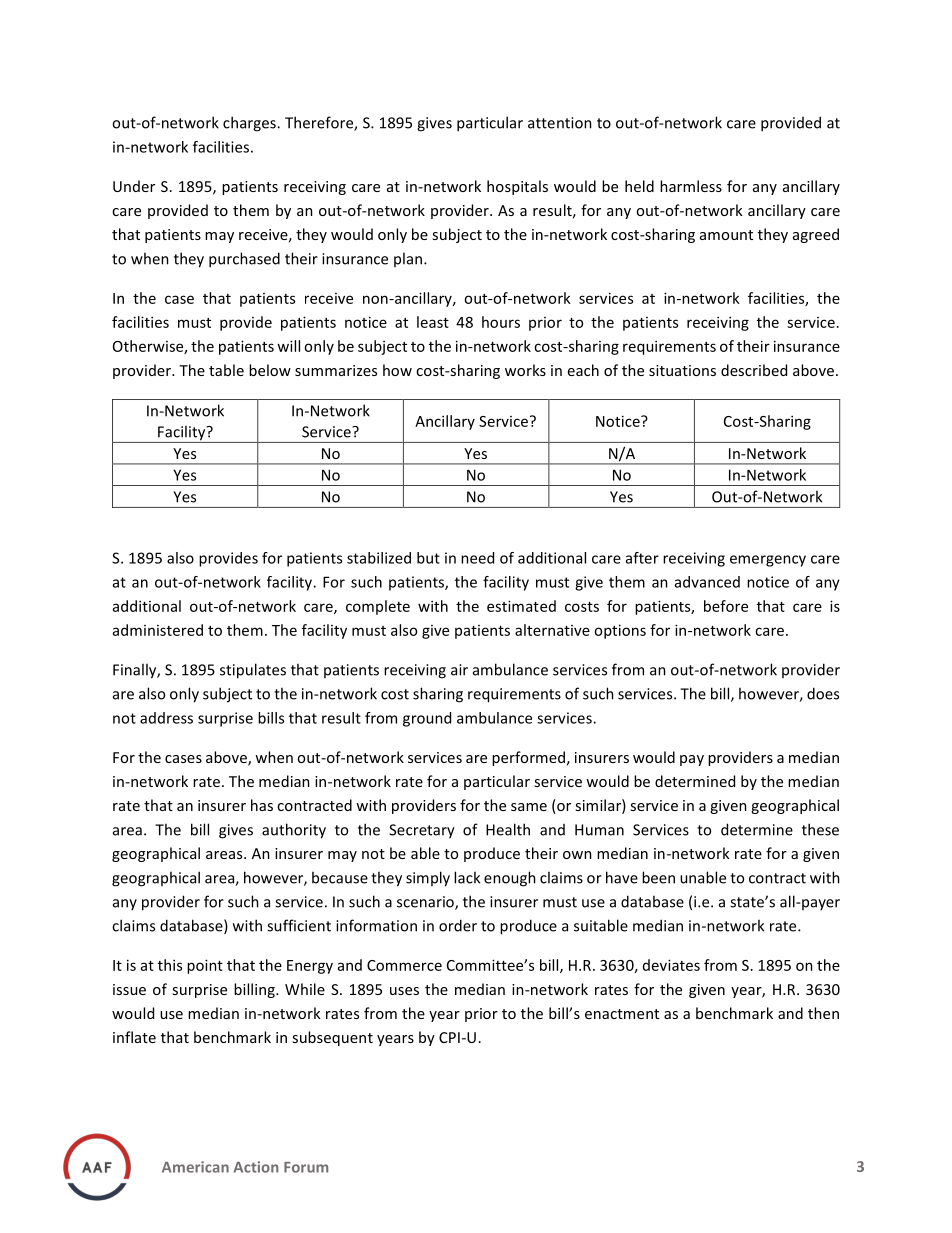 Image resolution: width=952 pixels, height=1233 pixels. I want to click on charges, so click(250, 124).
